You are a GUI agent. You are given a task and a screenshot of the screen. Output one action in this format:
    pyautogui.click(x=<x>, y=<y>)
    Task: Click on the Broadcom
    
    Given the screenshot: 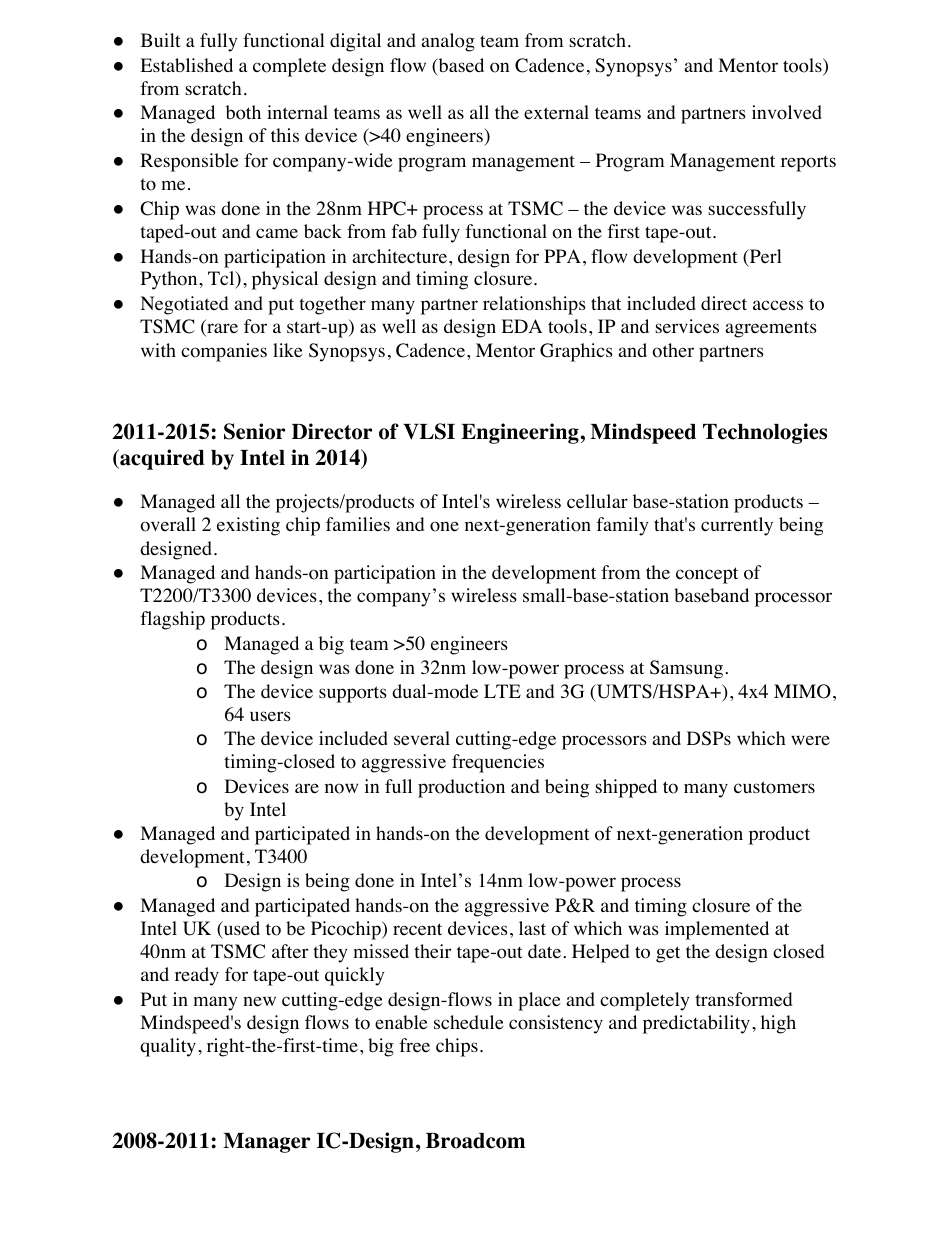 What is the action you would take?
    pyautogui.click(x=475, y=1141)
